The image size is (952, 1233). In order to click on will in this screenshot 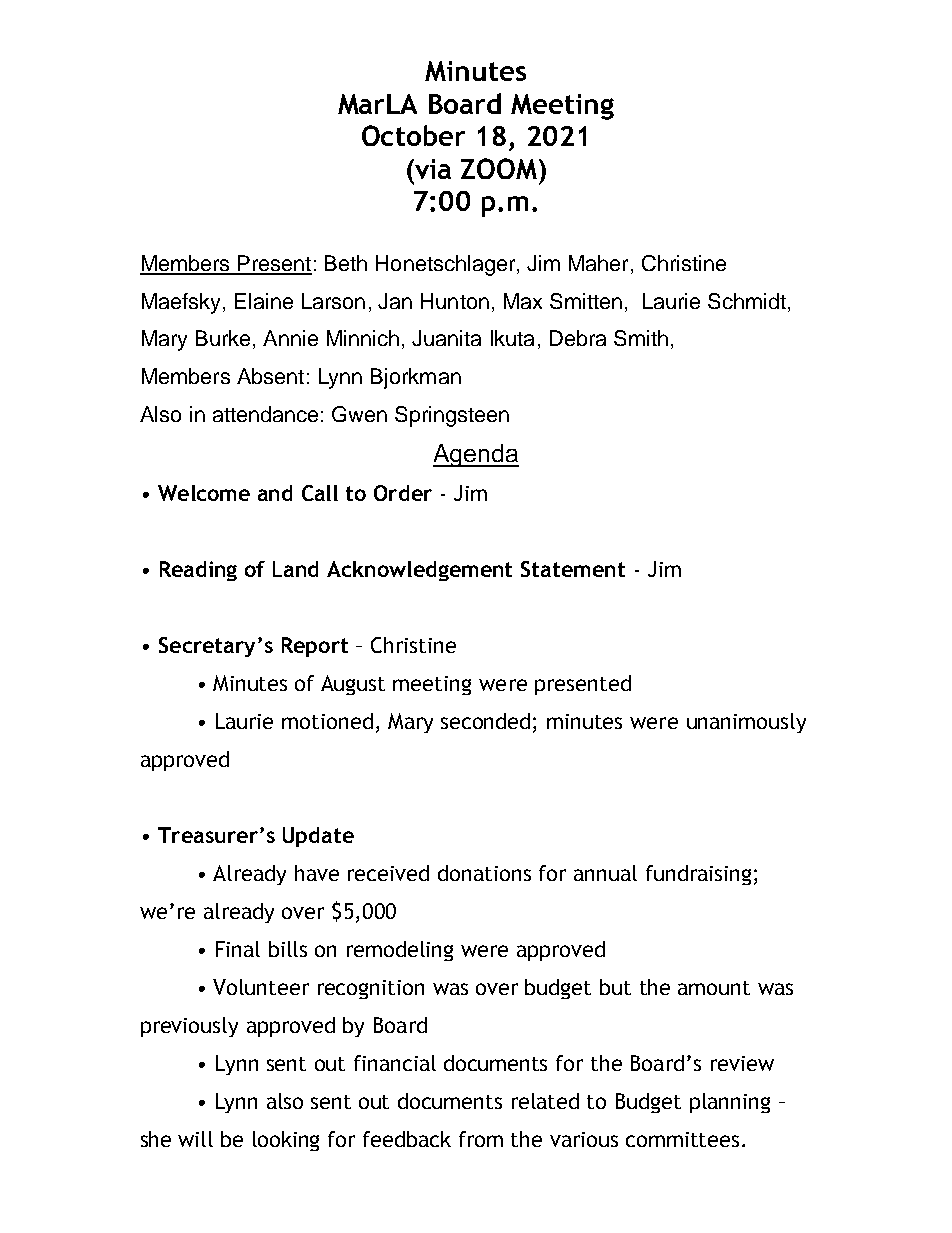, I will do `click(195, 1139)`.
